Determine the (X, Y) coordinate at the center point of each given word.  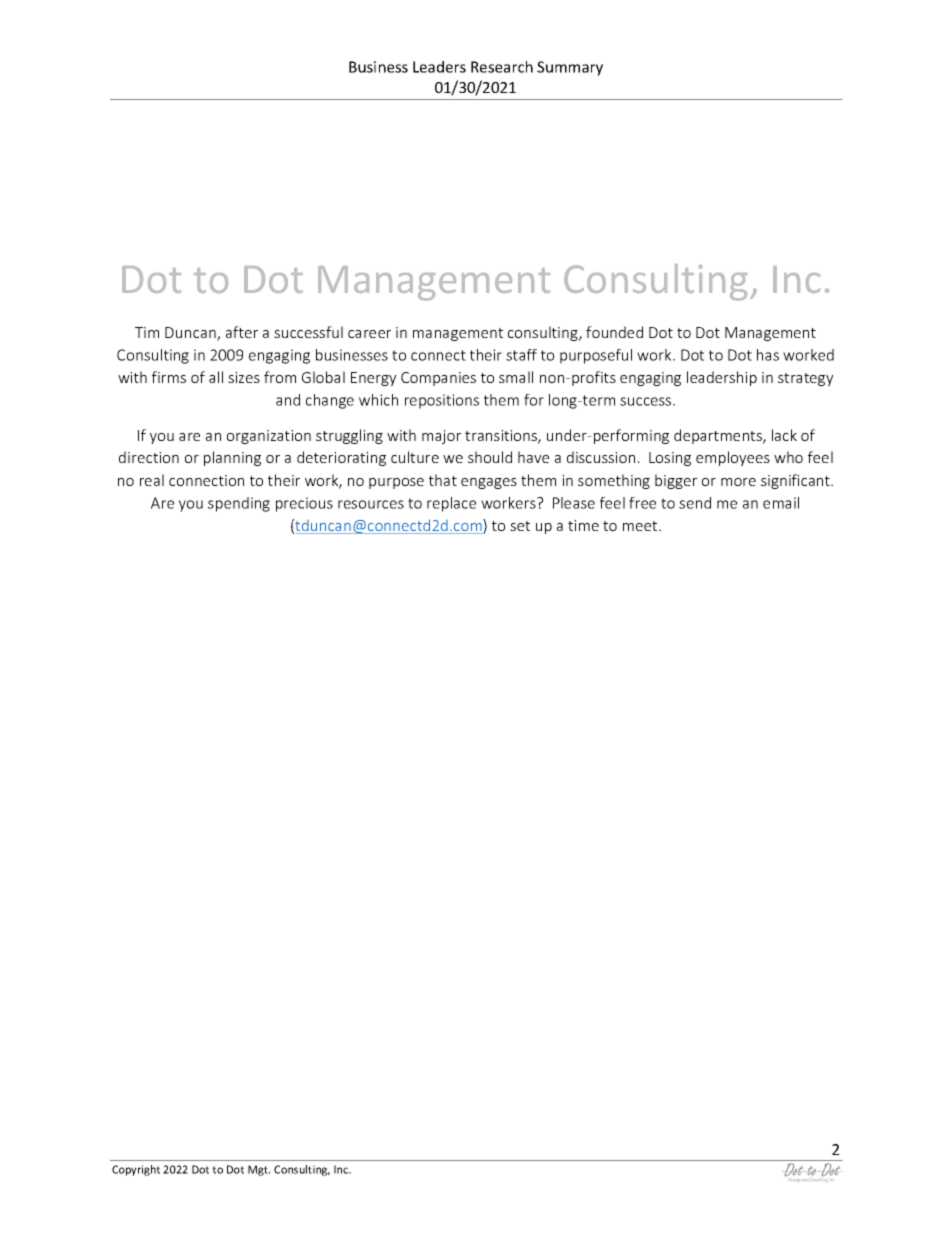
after (242, 332)
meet (641, 526)
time (583, 525)
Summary (570, 68)
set (520, 526)
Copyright (136, 1170)
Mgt (259, 1170)
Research (502, 67)
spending (239, 504)
